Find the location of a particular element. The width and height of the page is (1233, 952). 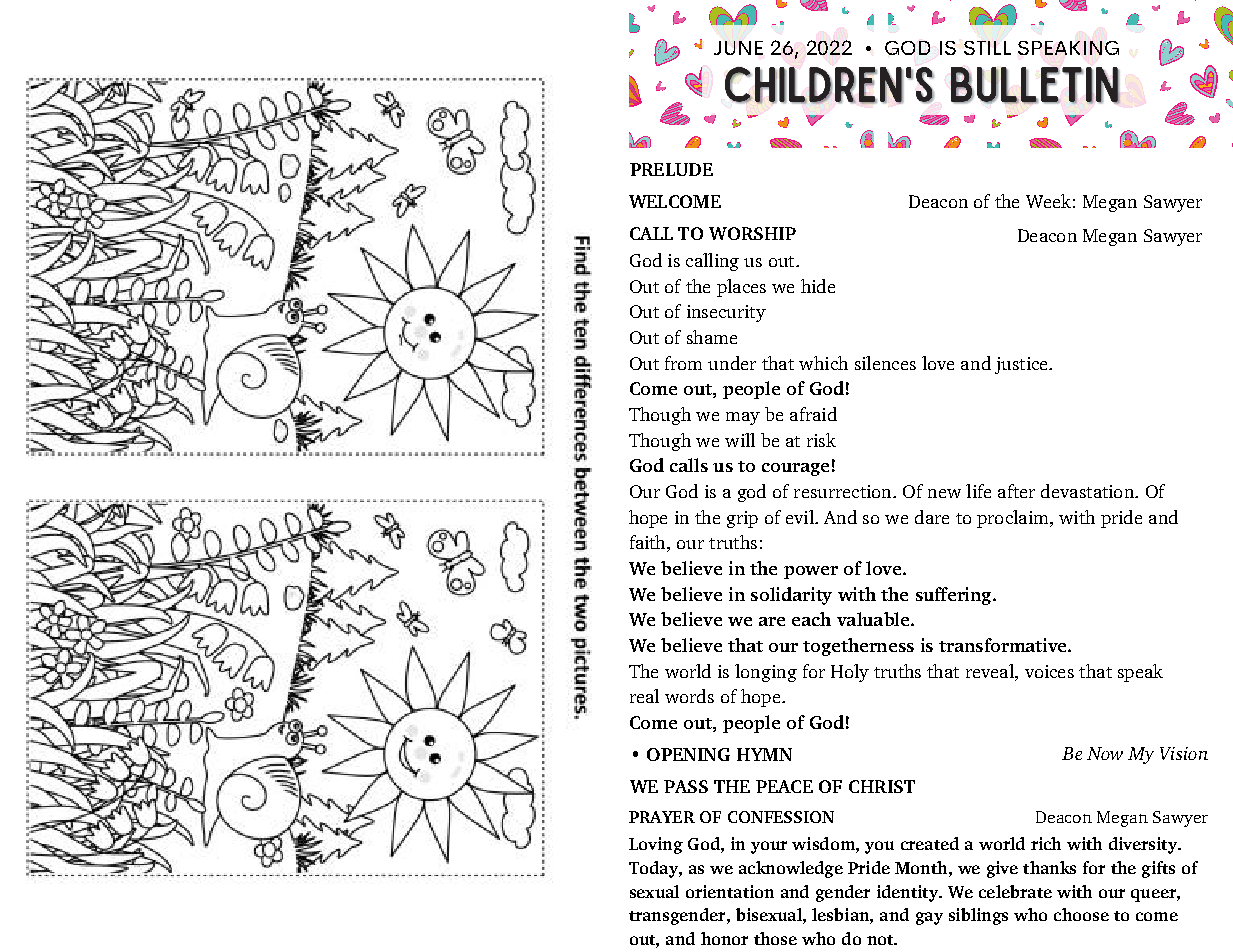

suffering is located at coordinates (955, 596).
